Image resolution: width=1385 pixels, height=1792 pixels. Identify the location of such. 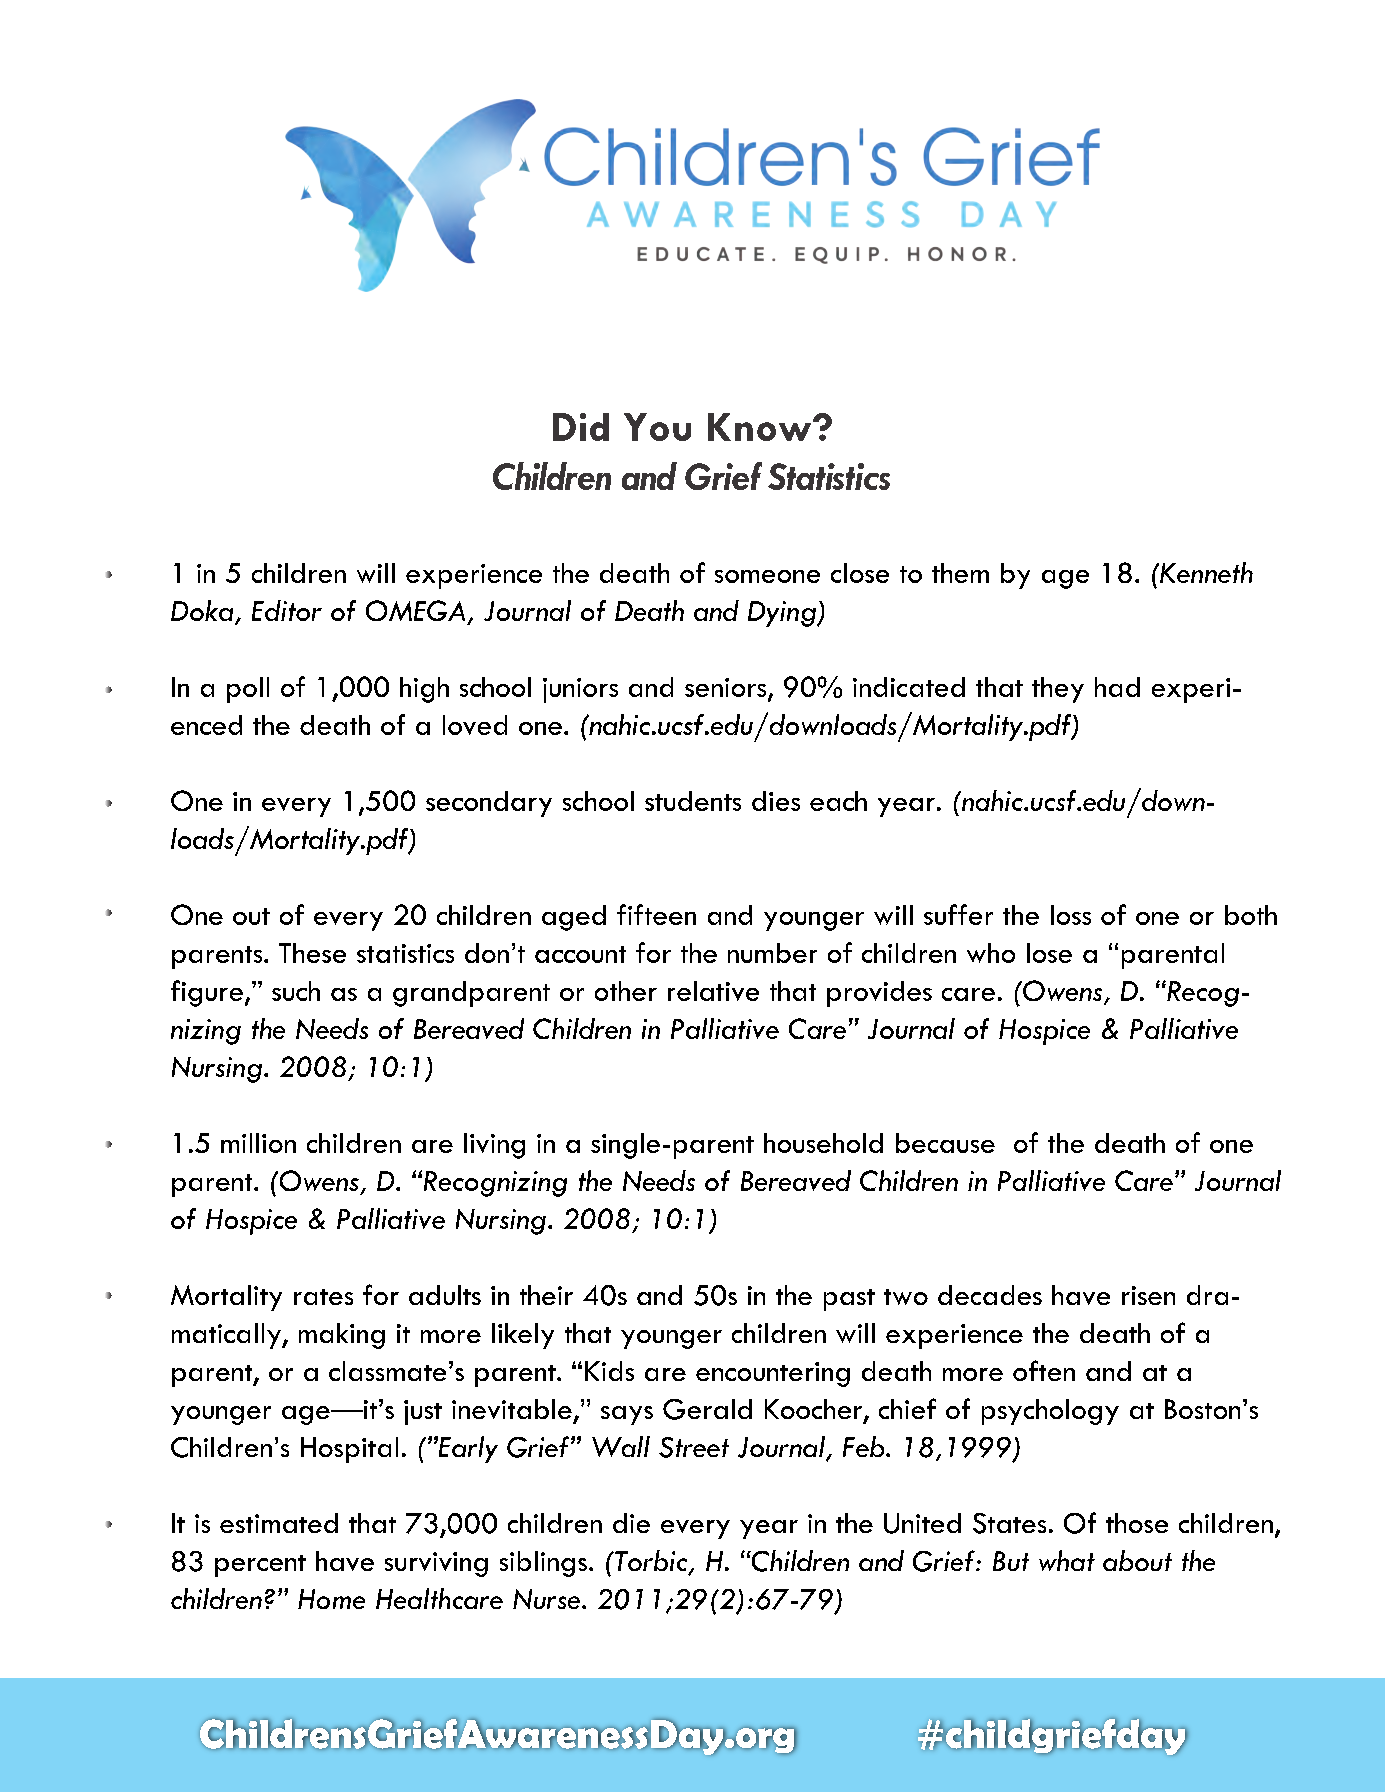
(296, 991).
